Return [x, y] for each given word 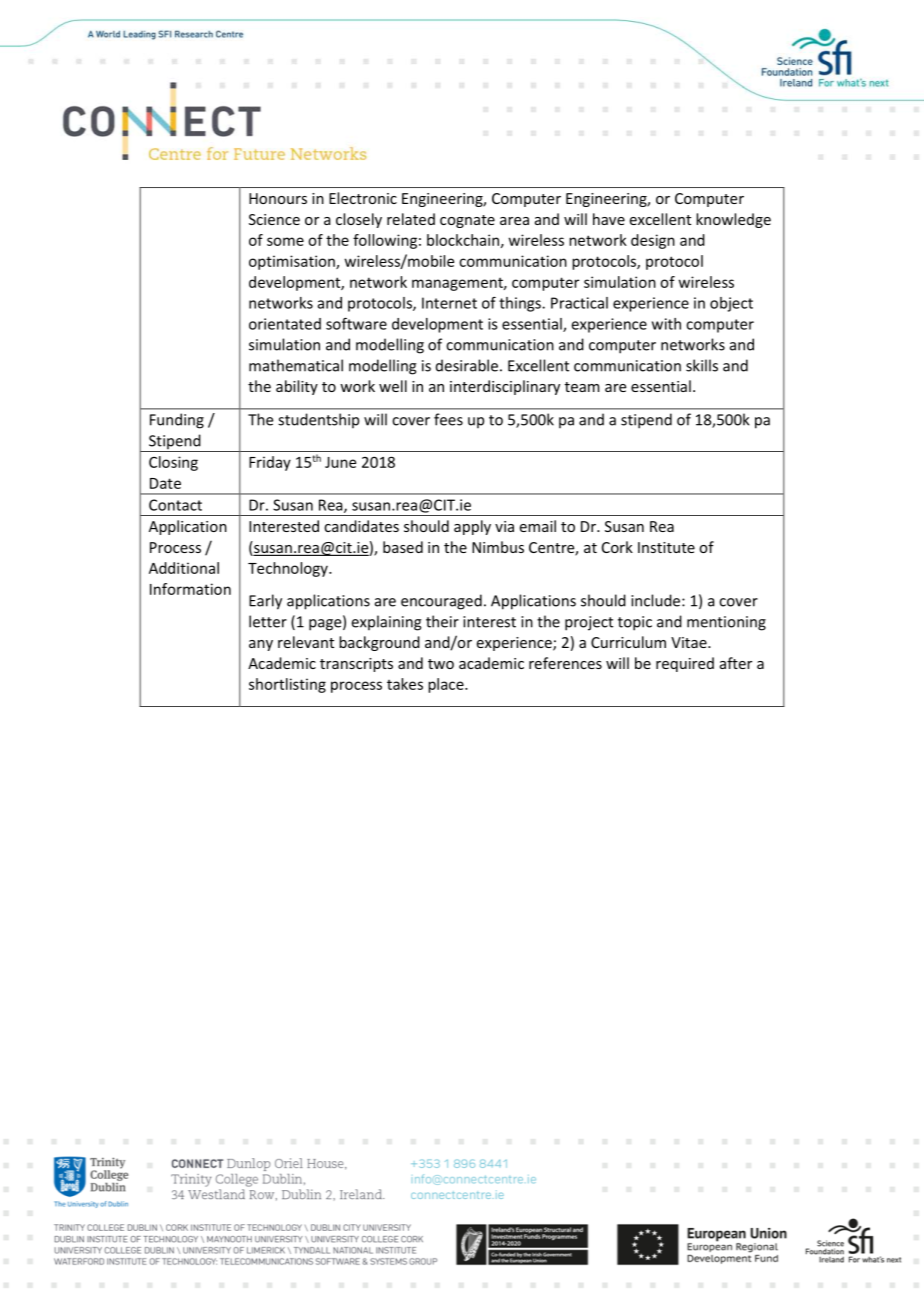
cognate [467, 221]
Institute [666, 547]
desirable [467, 365]
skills [702, 365]
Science [274, 219]
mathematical [296, 365]
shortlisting [287, 685]
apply [472, 527]
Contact [175, 505]
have [609, 219]
